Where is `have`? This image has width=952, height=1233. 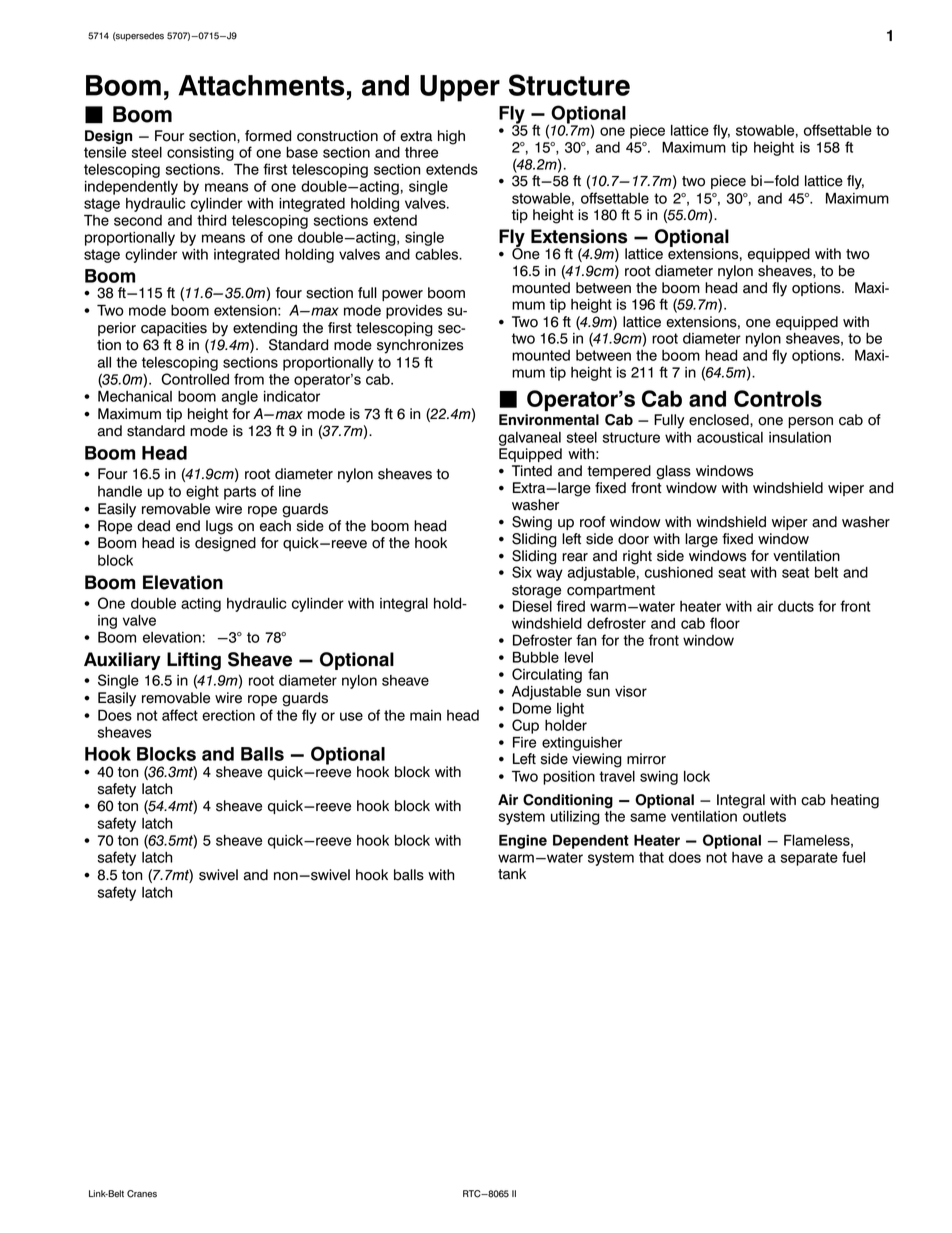 have is located at coordinates (747, 857).
